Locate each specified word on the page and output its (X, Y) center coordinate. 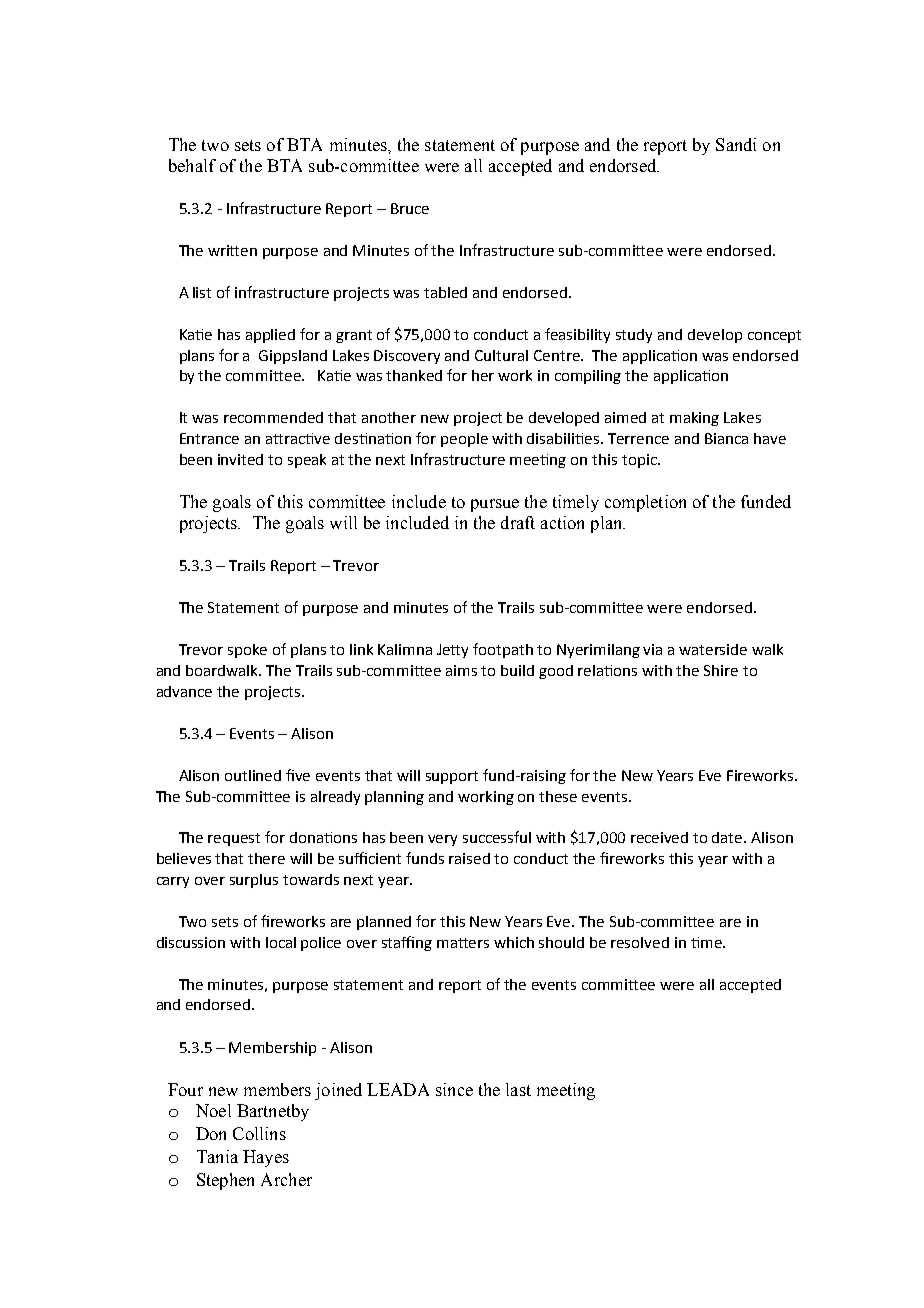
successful (497, 837)
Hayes (266, 1158)
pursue (495, 505)
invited (240, 459)
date (728, 837)
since (454, 1089)
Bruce (410, 208)
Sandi (736, 144)
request (234, 839)
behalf (192, 165)
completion (645, 503)
